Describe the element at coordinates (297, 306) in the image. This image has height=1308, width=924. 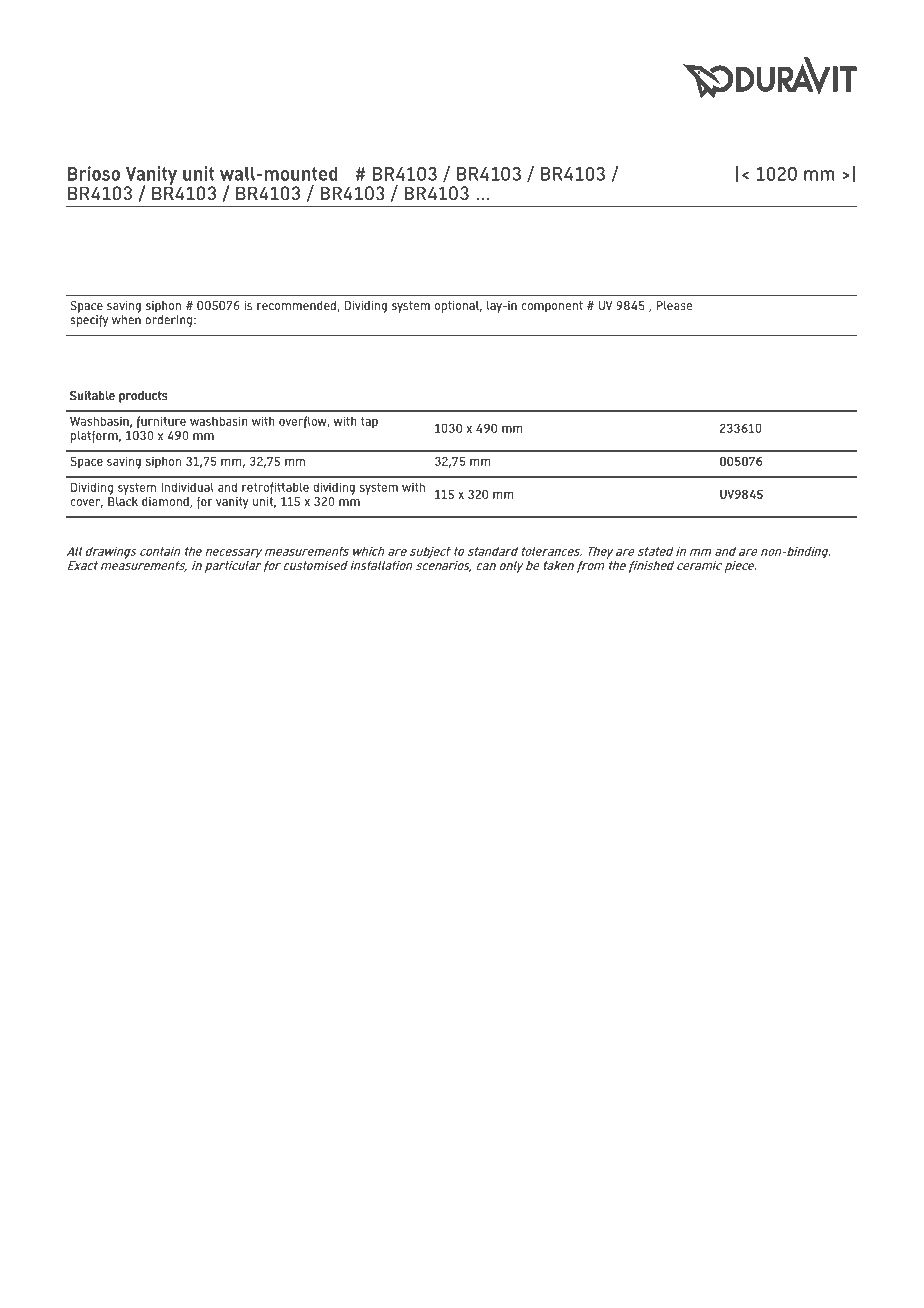
I see `recommended` at that location.
